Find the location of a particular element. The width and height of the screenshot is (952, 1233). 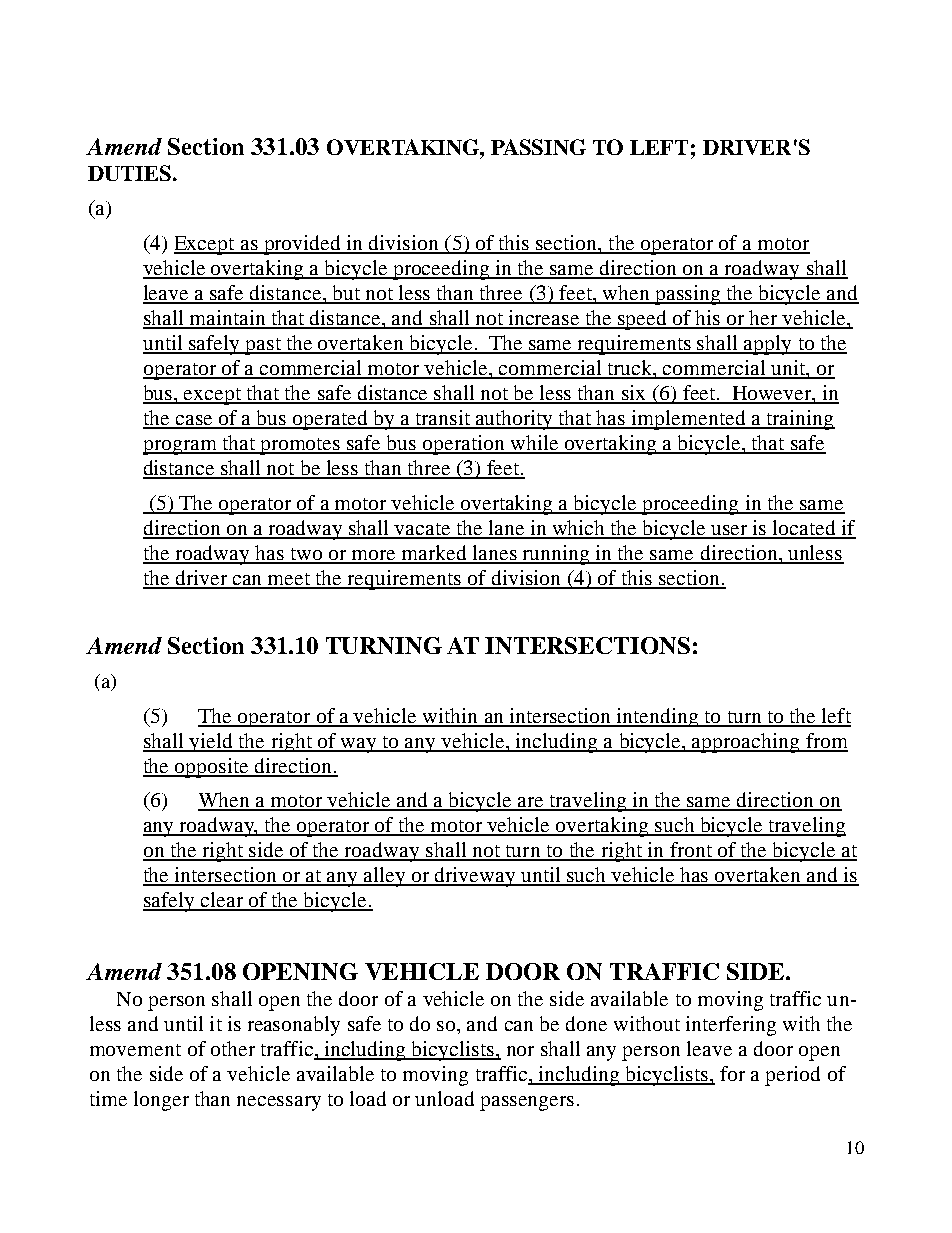

DUTIES is located at coordinates (131, 173).
